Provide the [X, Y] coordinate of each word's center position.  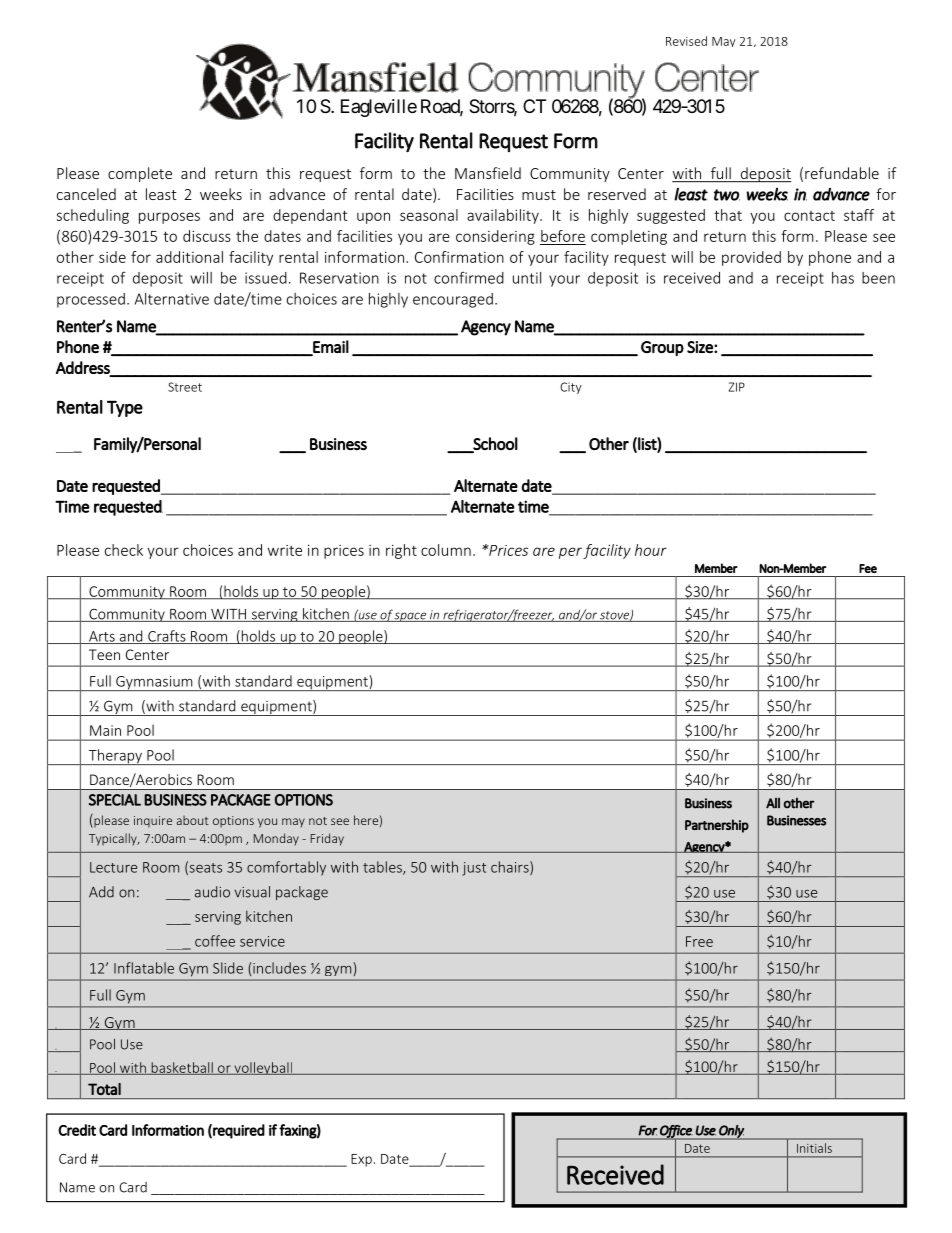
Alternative [171, 299]
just [474, 869]
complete [140, 174]
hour [651, 550]
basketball [182, 1068]
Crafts [167, 637]
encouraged [453, 300]
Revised [686, 41]
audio [212, 892]
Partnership [717, 826]
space [411, 617]
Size [701, 347]
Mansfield [488, 173]
